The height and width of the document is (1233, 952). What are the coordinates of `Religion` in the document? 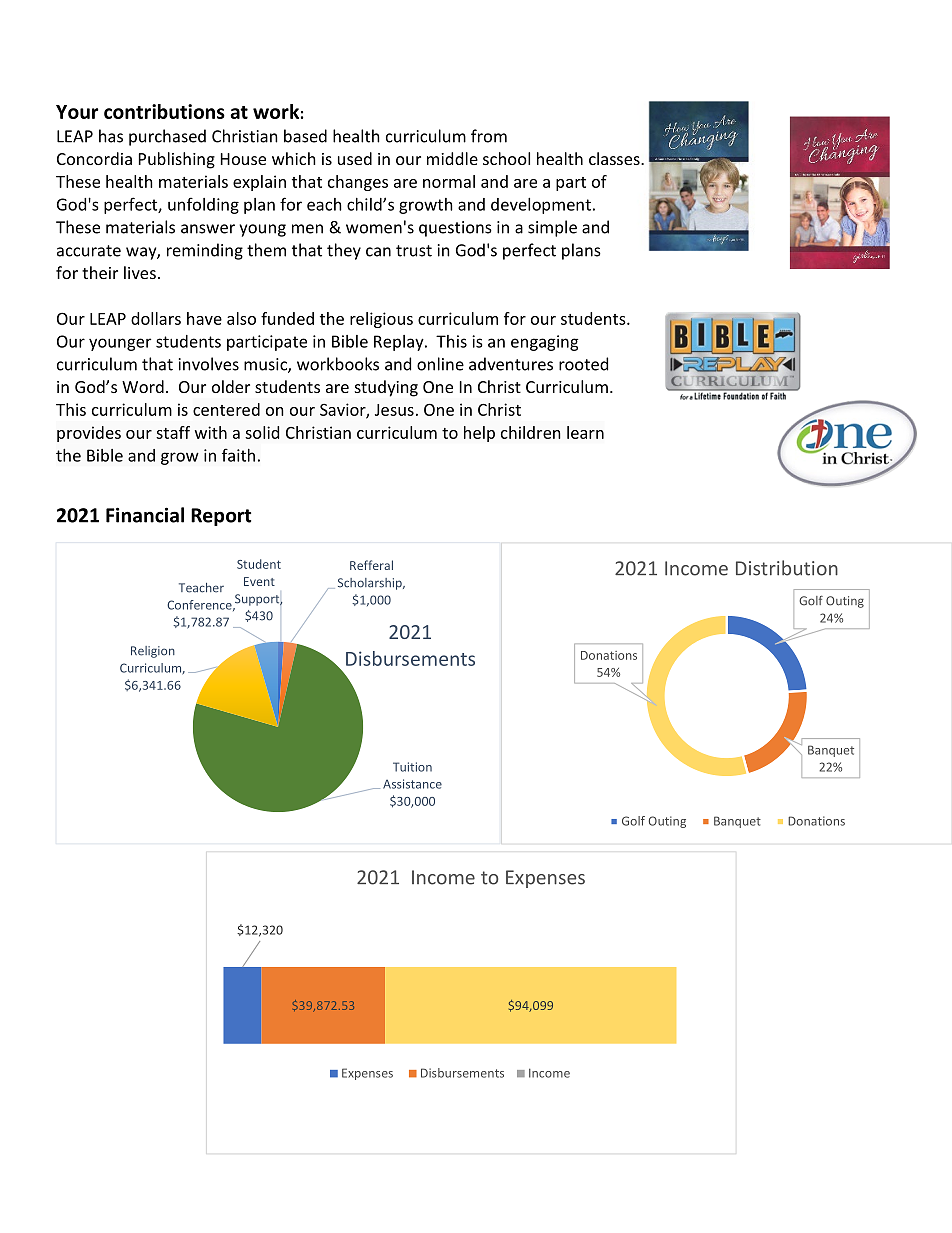 It's located at (153, 652).
